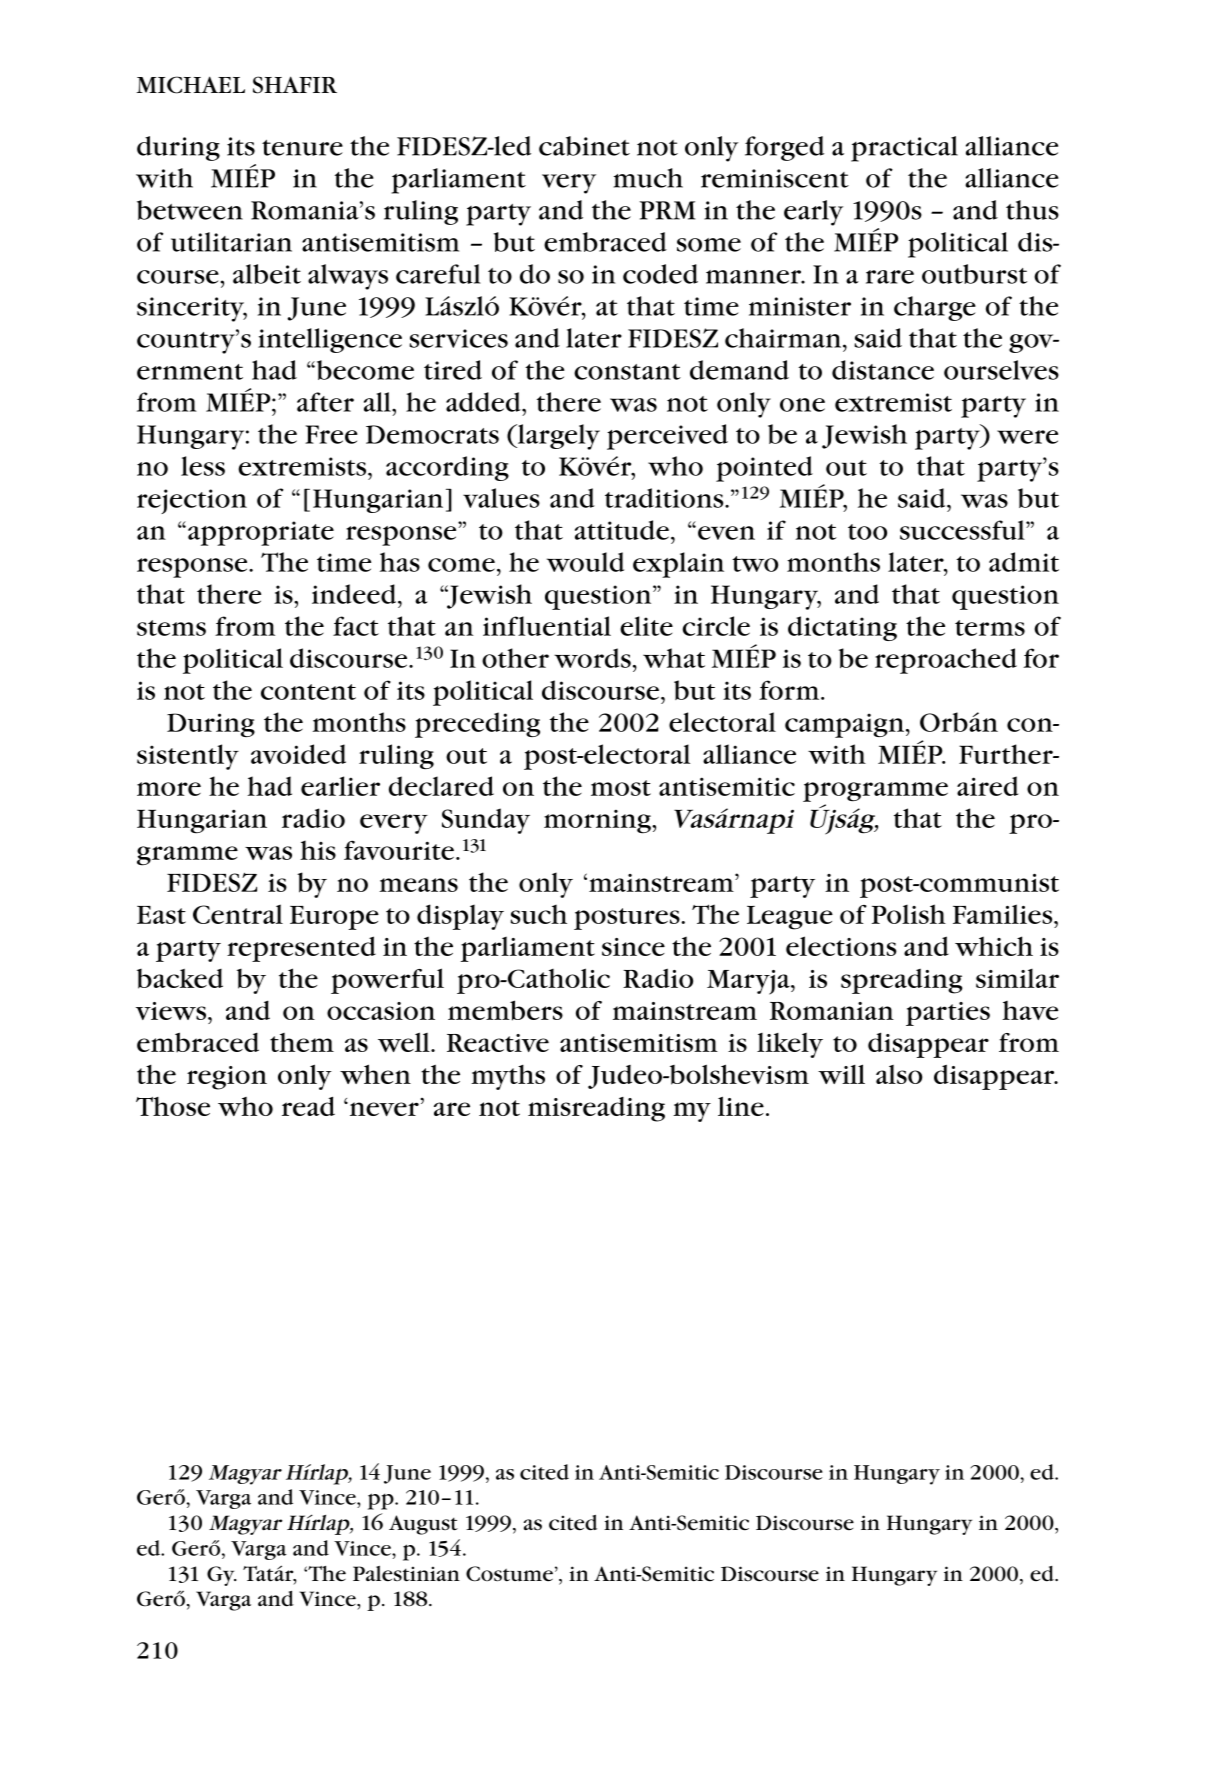 The height and width of the image is (1777, 1217). I want to click on Costume, so click(509, 1574).
